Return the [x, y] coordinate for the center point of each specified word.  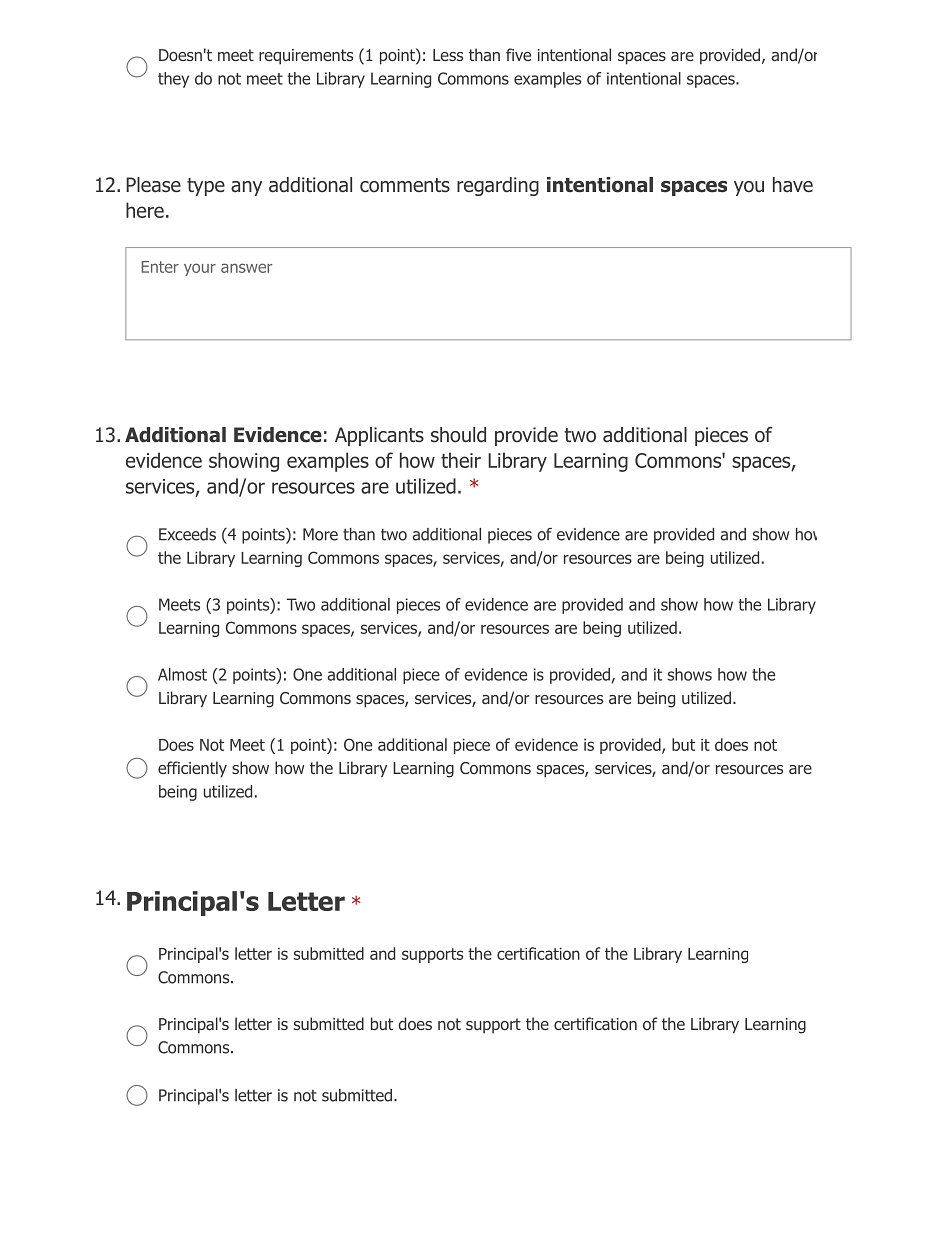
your [200, 269]
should [458, 435]
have [793, 185]
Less [448, 55]
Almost [182, 674]
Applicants [379, 436]
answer [246, 268]
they [173, 80]
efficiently [192, 769]
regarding [498, 186]
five [518, 54]
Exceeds [187, 534]
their [461, 460]
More [320, 534]
